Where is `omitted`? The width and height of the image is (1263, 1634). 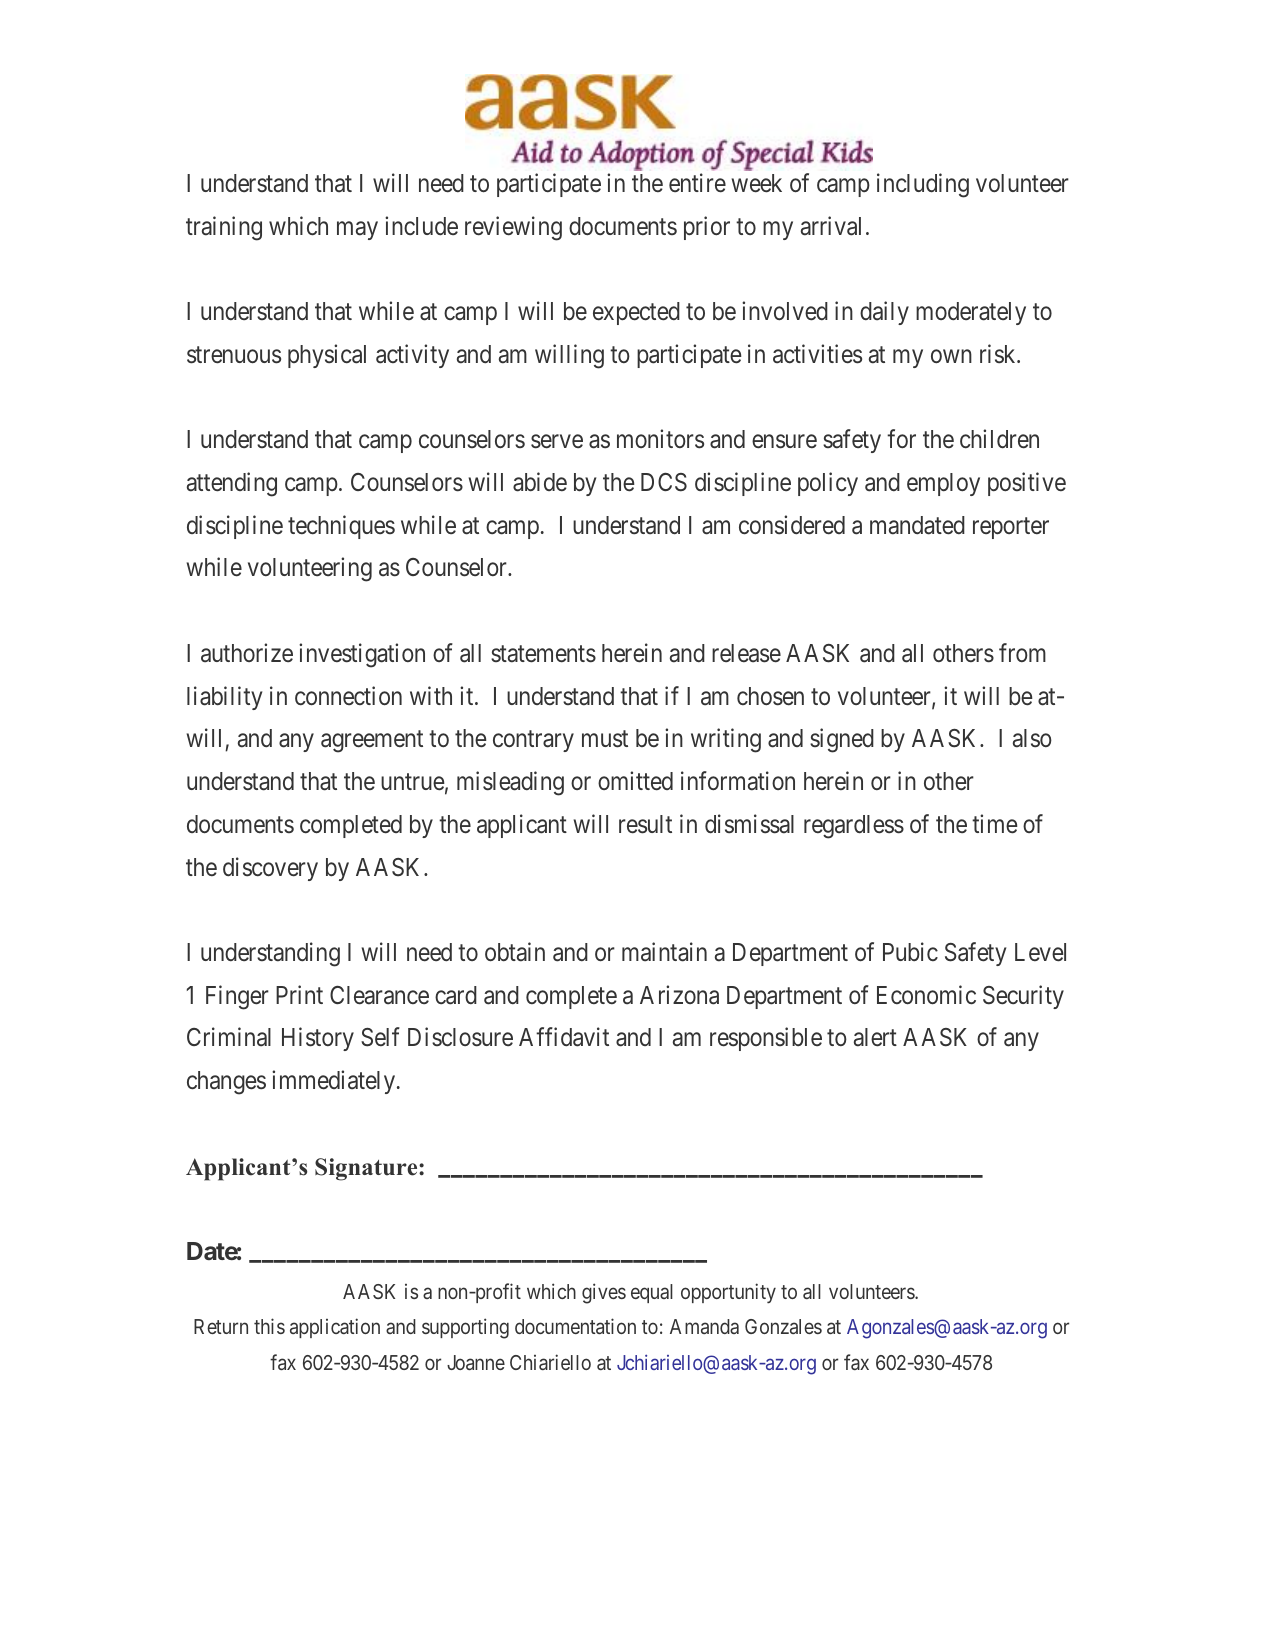 omitted is located at coordinates (635, 781).
